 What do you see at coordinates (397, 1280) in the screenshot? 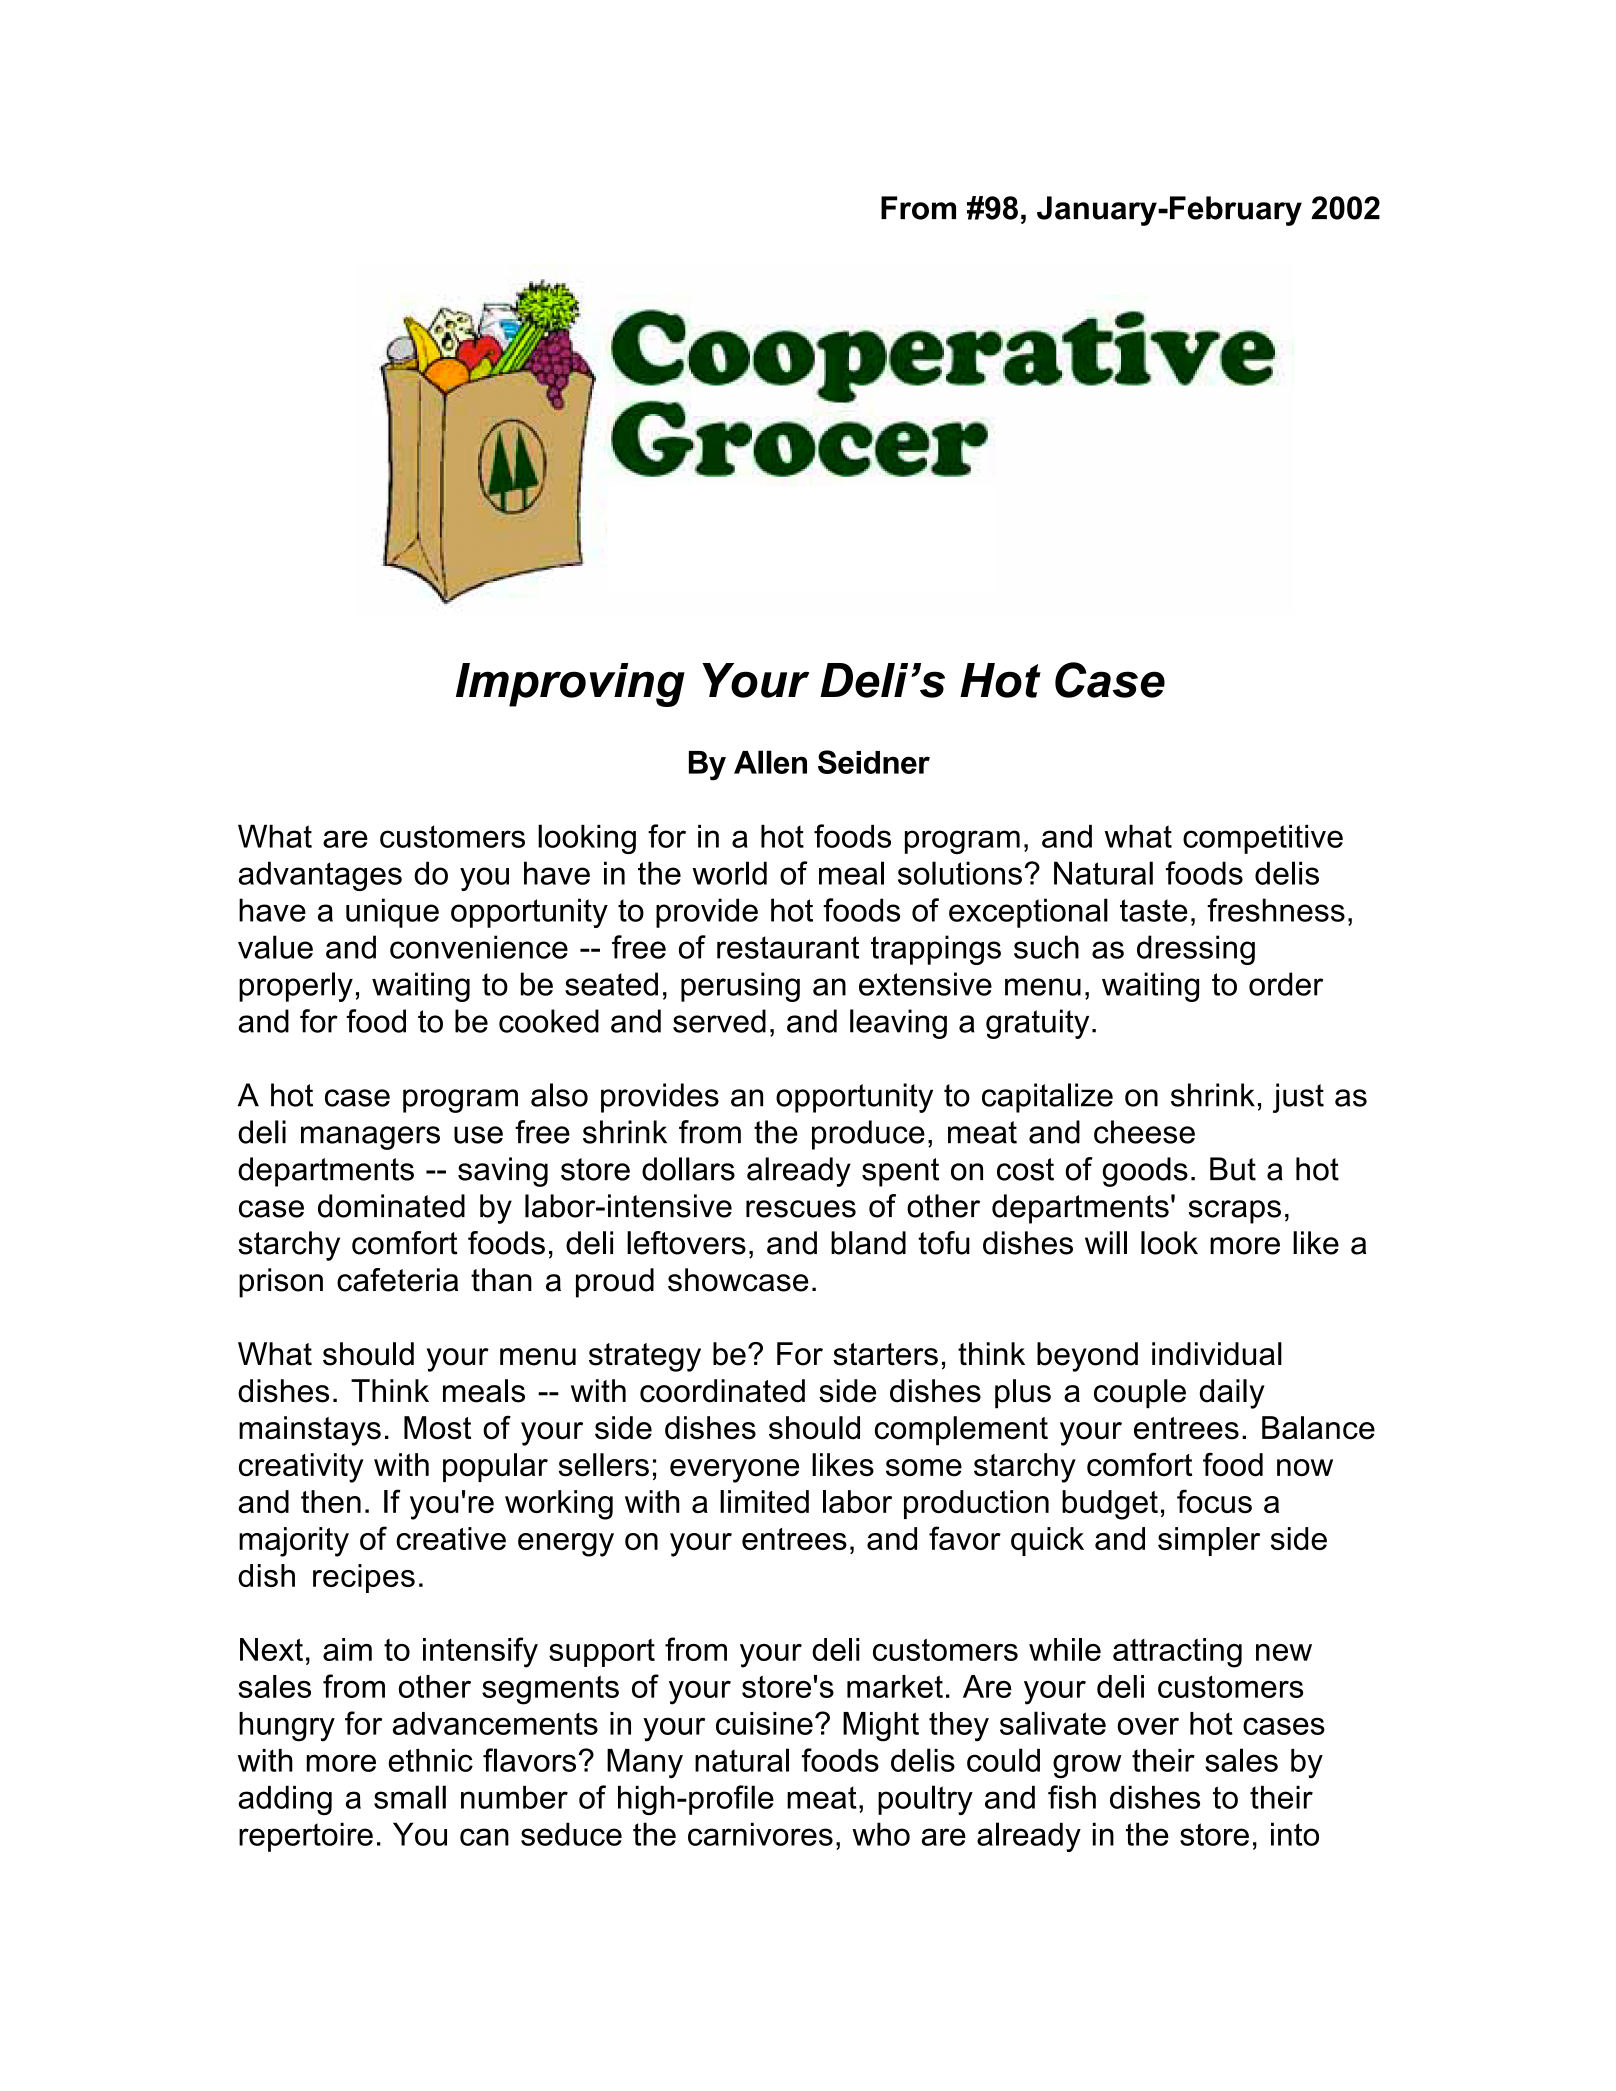
I see `cafeteria` at bounding box center [397, 1280].
